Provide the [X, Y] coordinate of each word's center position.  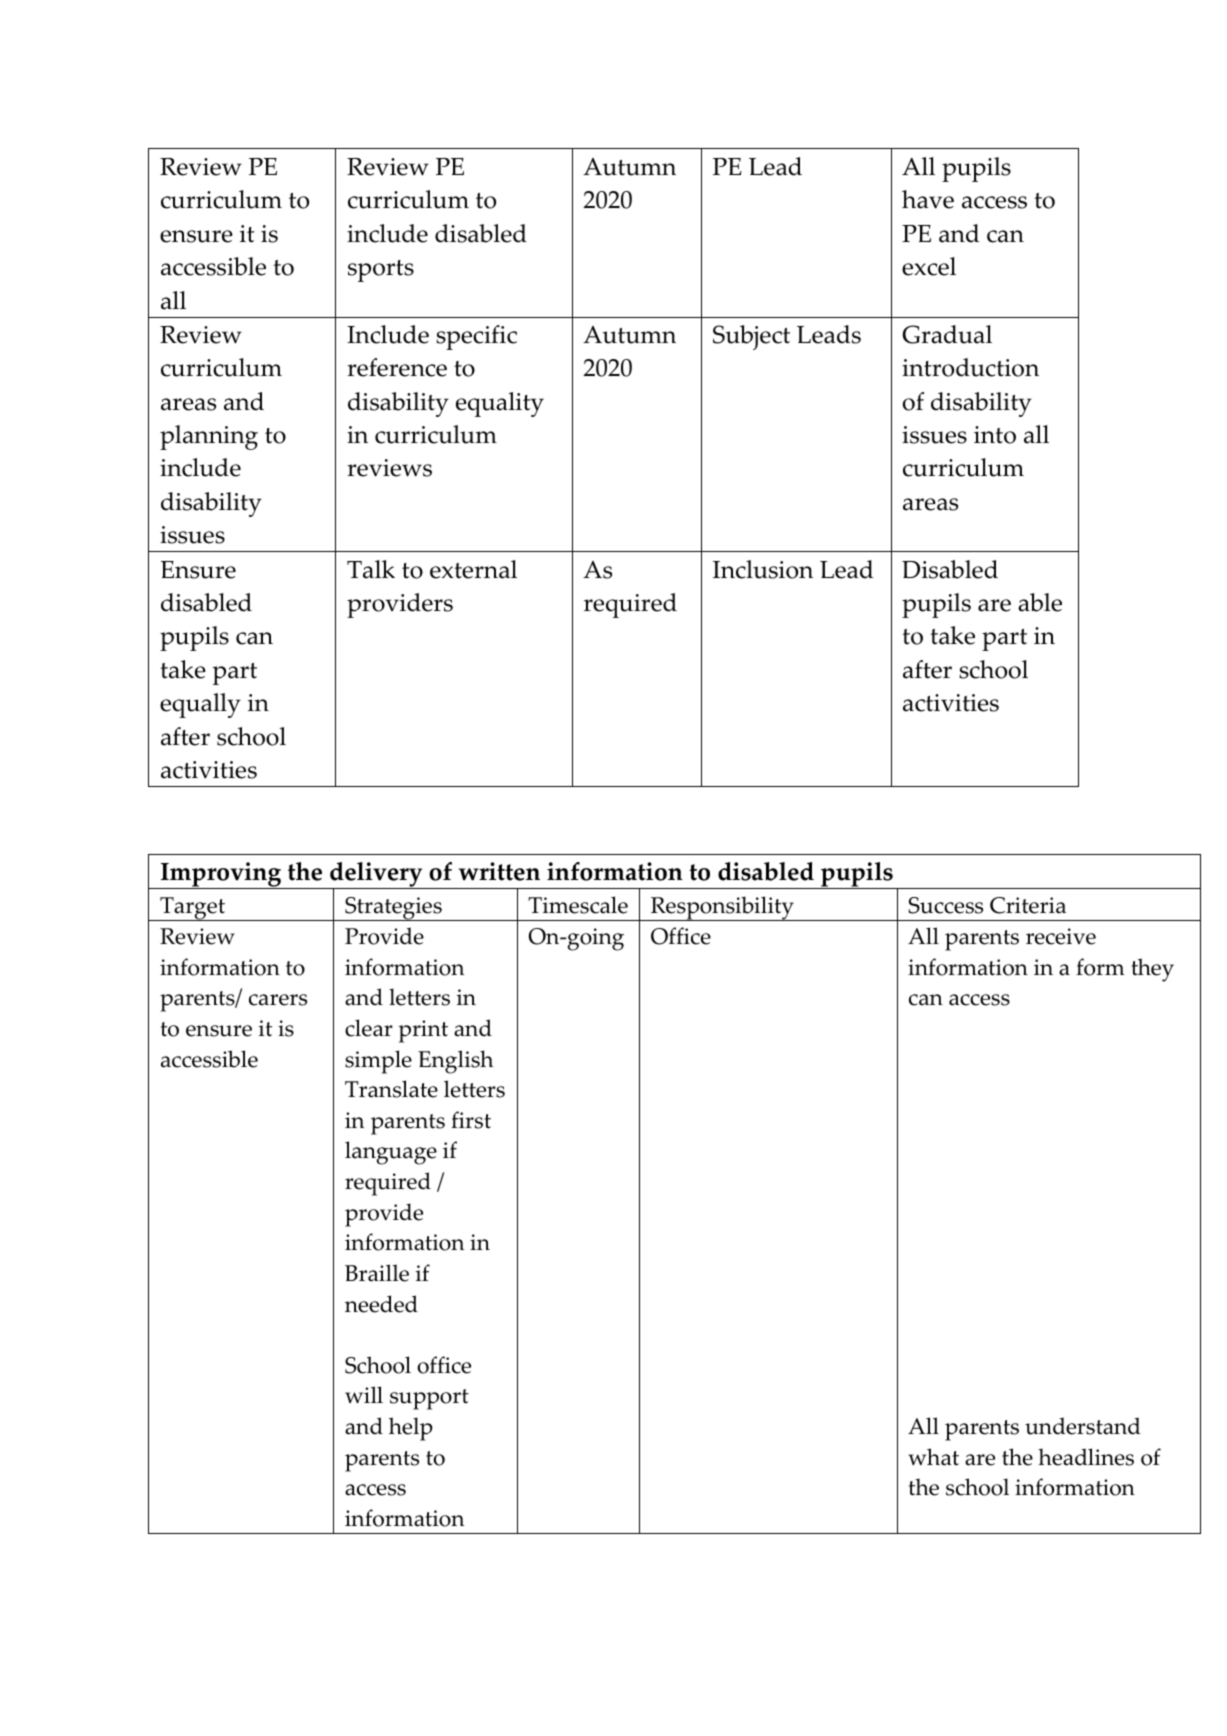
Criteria [1028, 905]
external [473, 569]
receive [1061, 936]
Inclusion [763, 569]
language [391, 1153]
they [1152, 970]
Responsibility [722, 908]
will [364, 1395]
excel [929, 266]
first [471, 1120]
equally [200, 705]
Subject [751, 337]
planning [209, 437]
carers [278, 1000]
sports [381, 271]
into [995, 435]
